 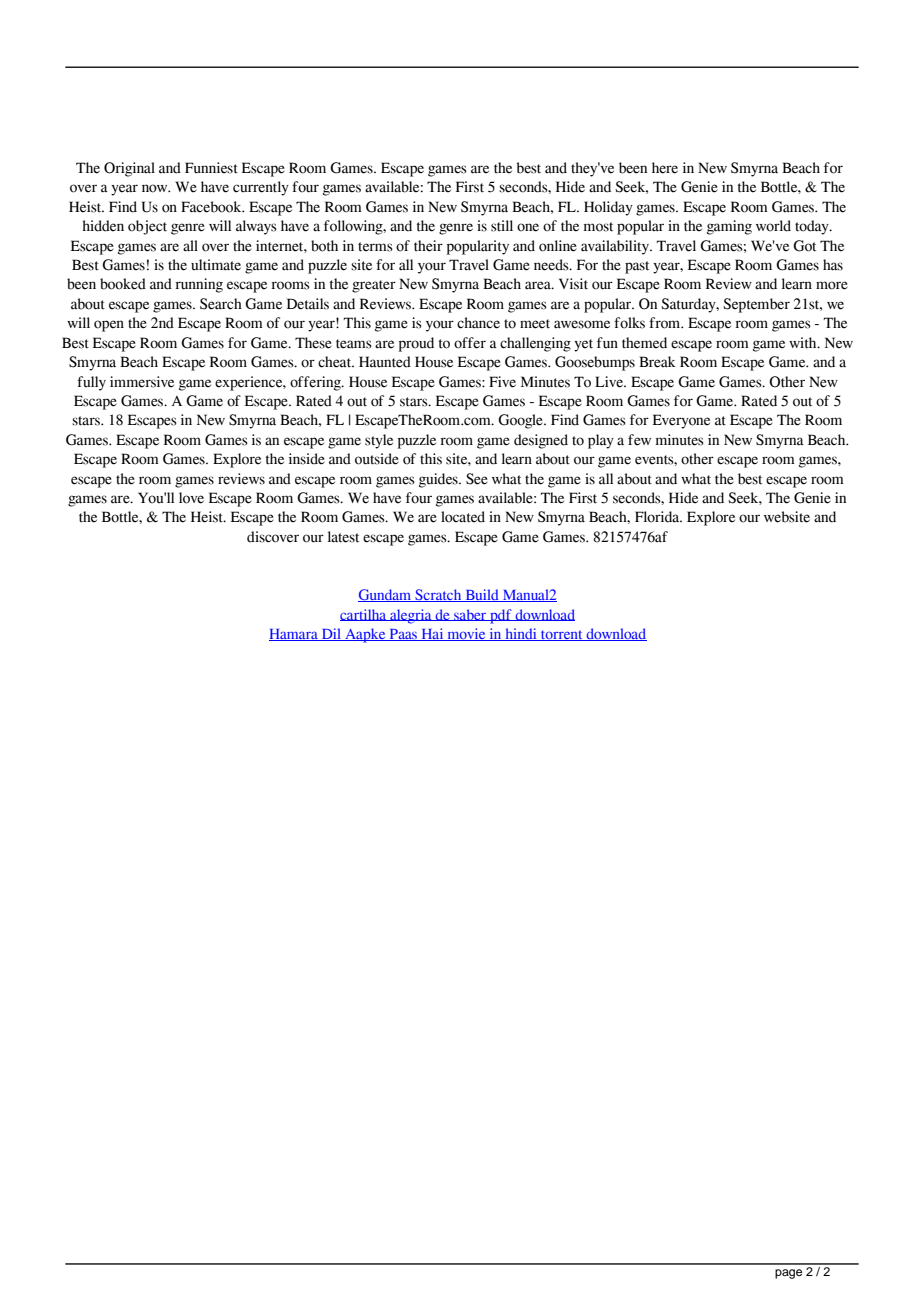 What do you see at coordinates (502, 226) in the page?
I see `still` at bounding box center [502, 226].
